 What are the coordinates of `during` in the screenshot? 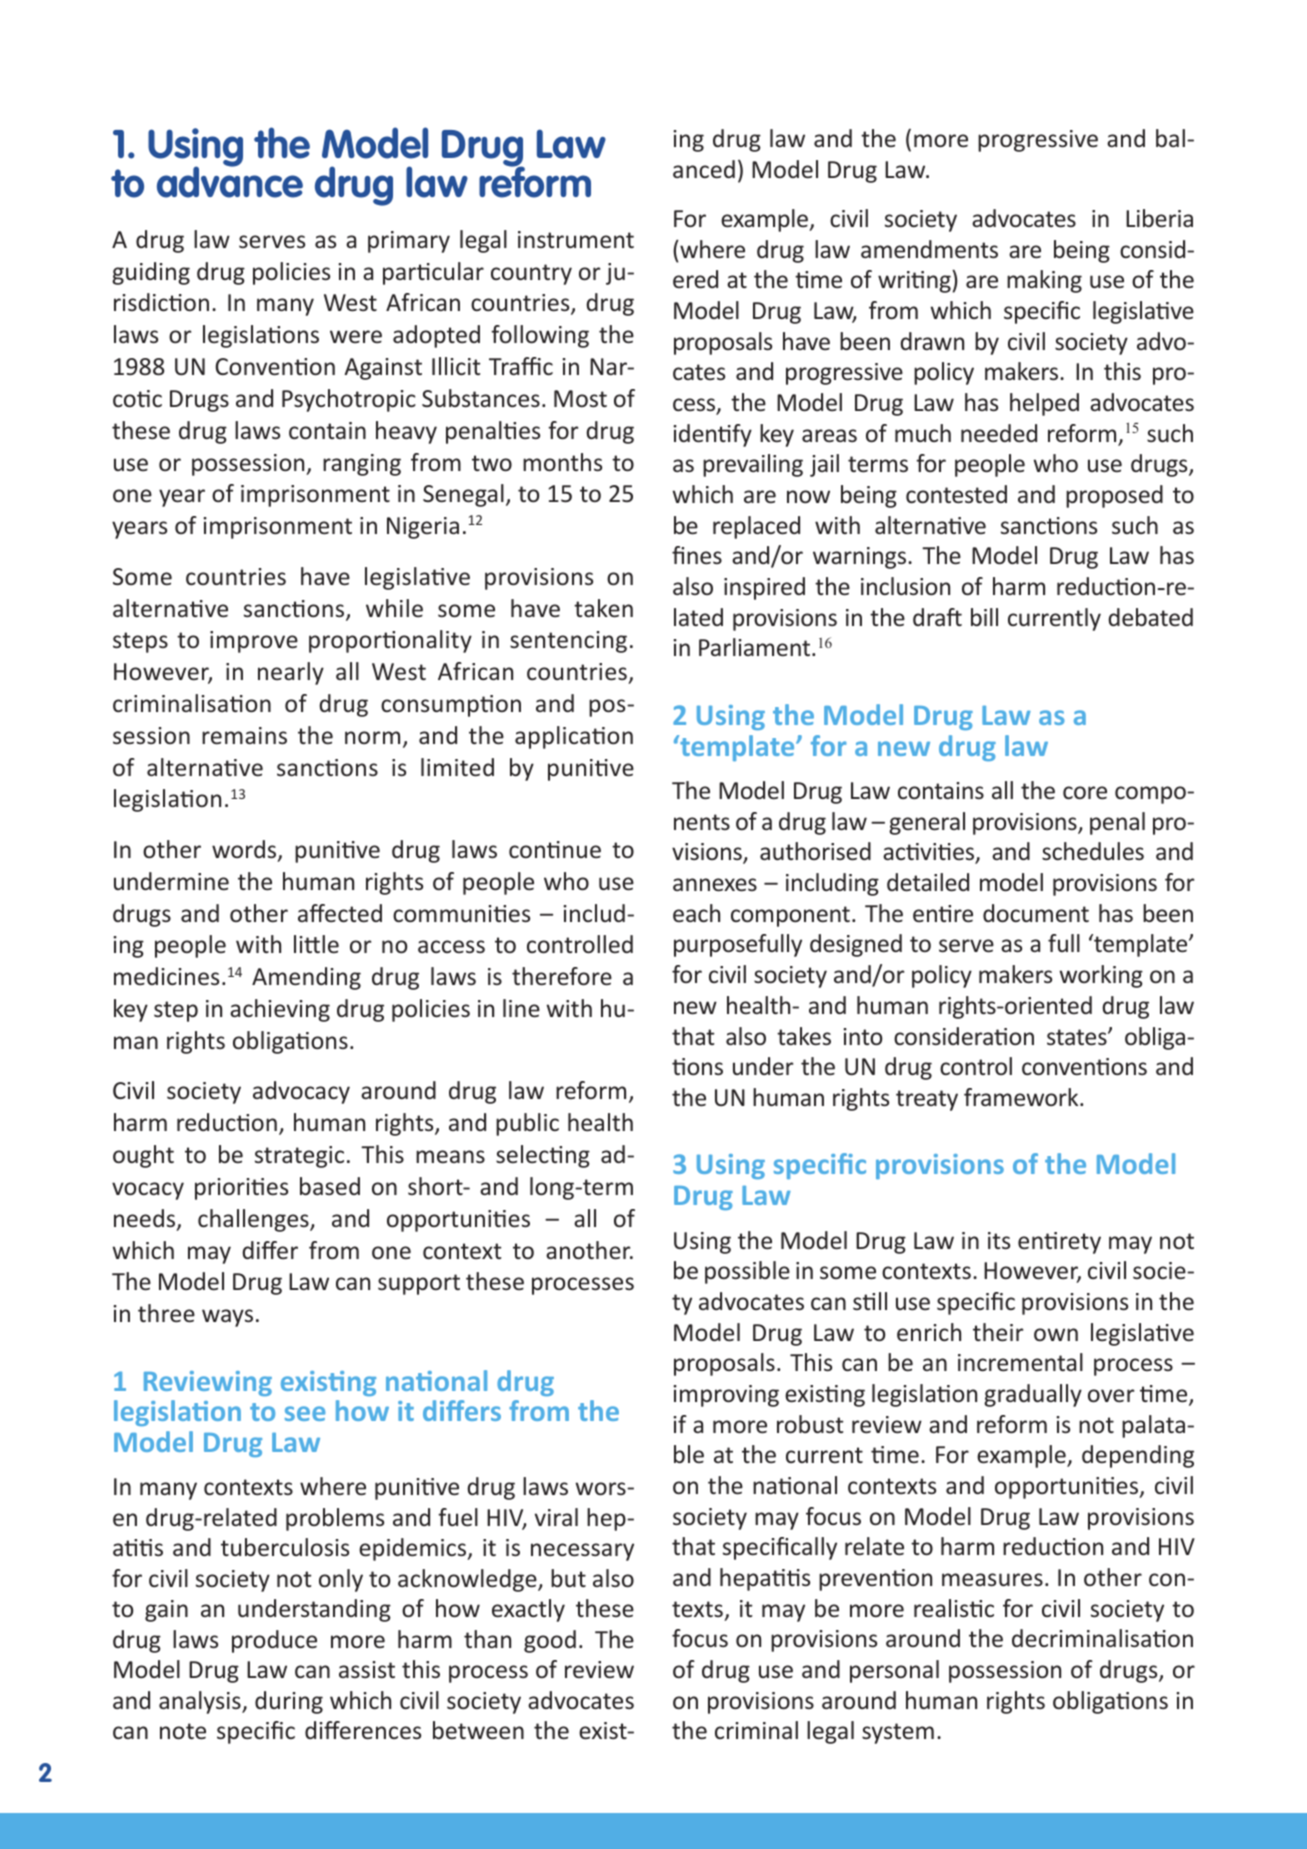 It's located at (289, 1702).
